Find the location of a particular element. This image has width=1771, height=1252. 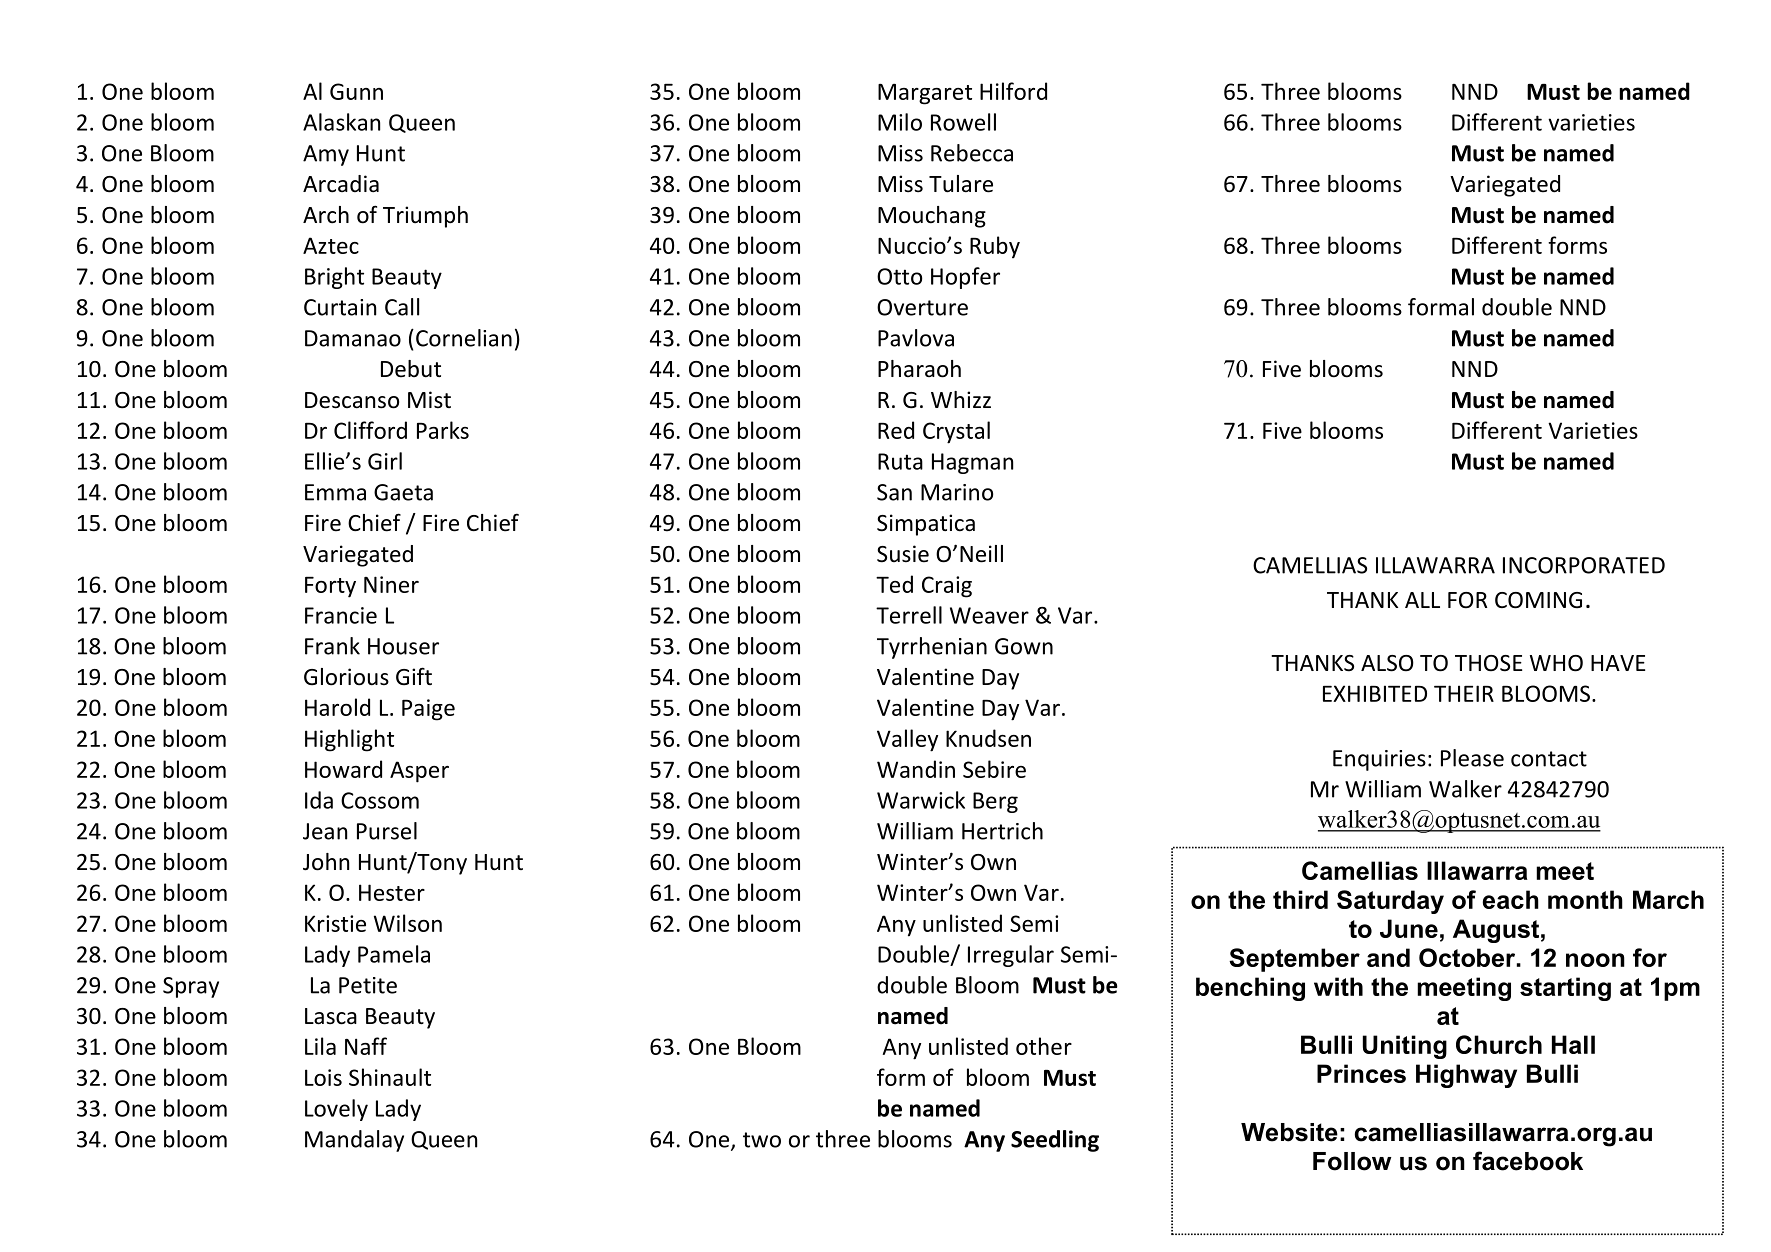

Alaskan is located at coordinates (341, 122).
